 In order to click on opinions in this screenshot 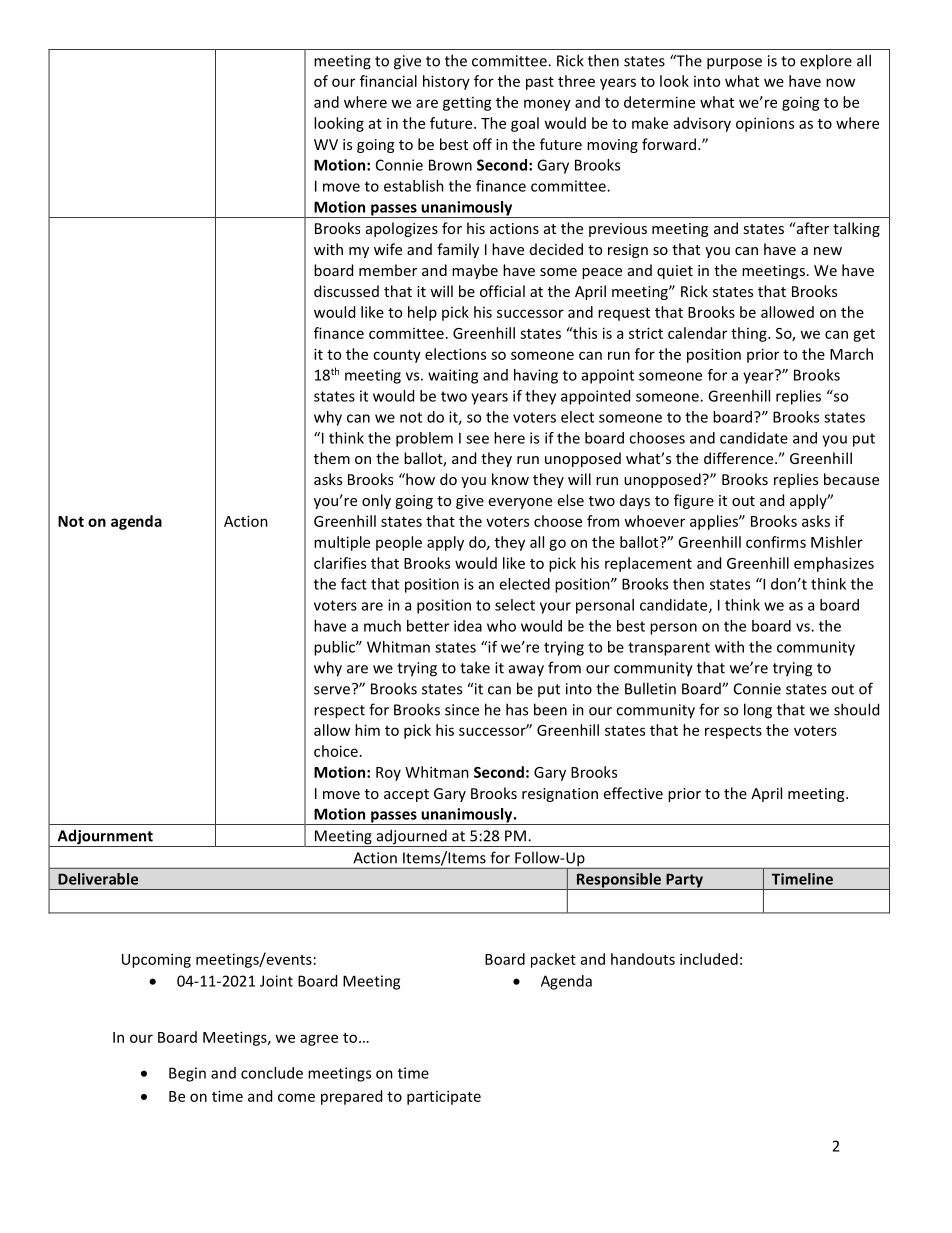, I will do `click(765, 124)`.
